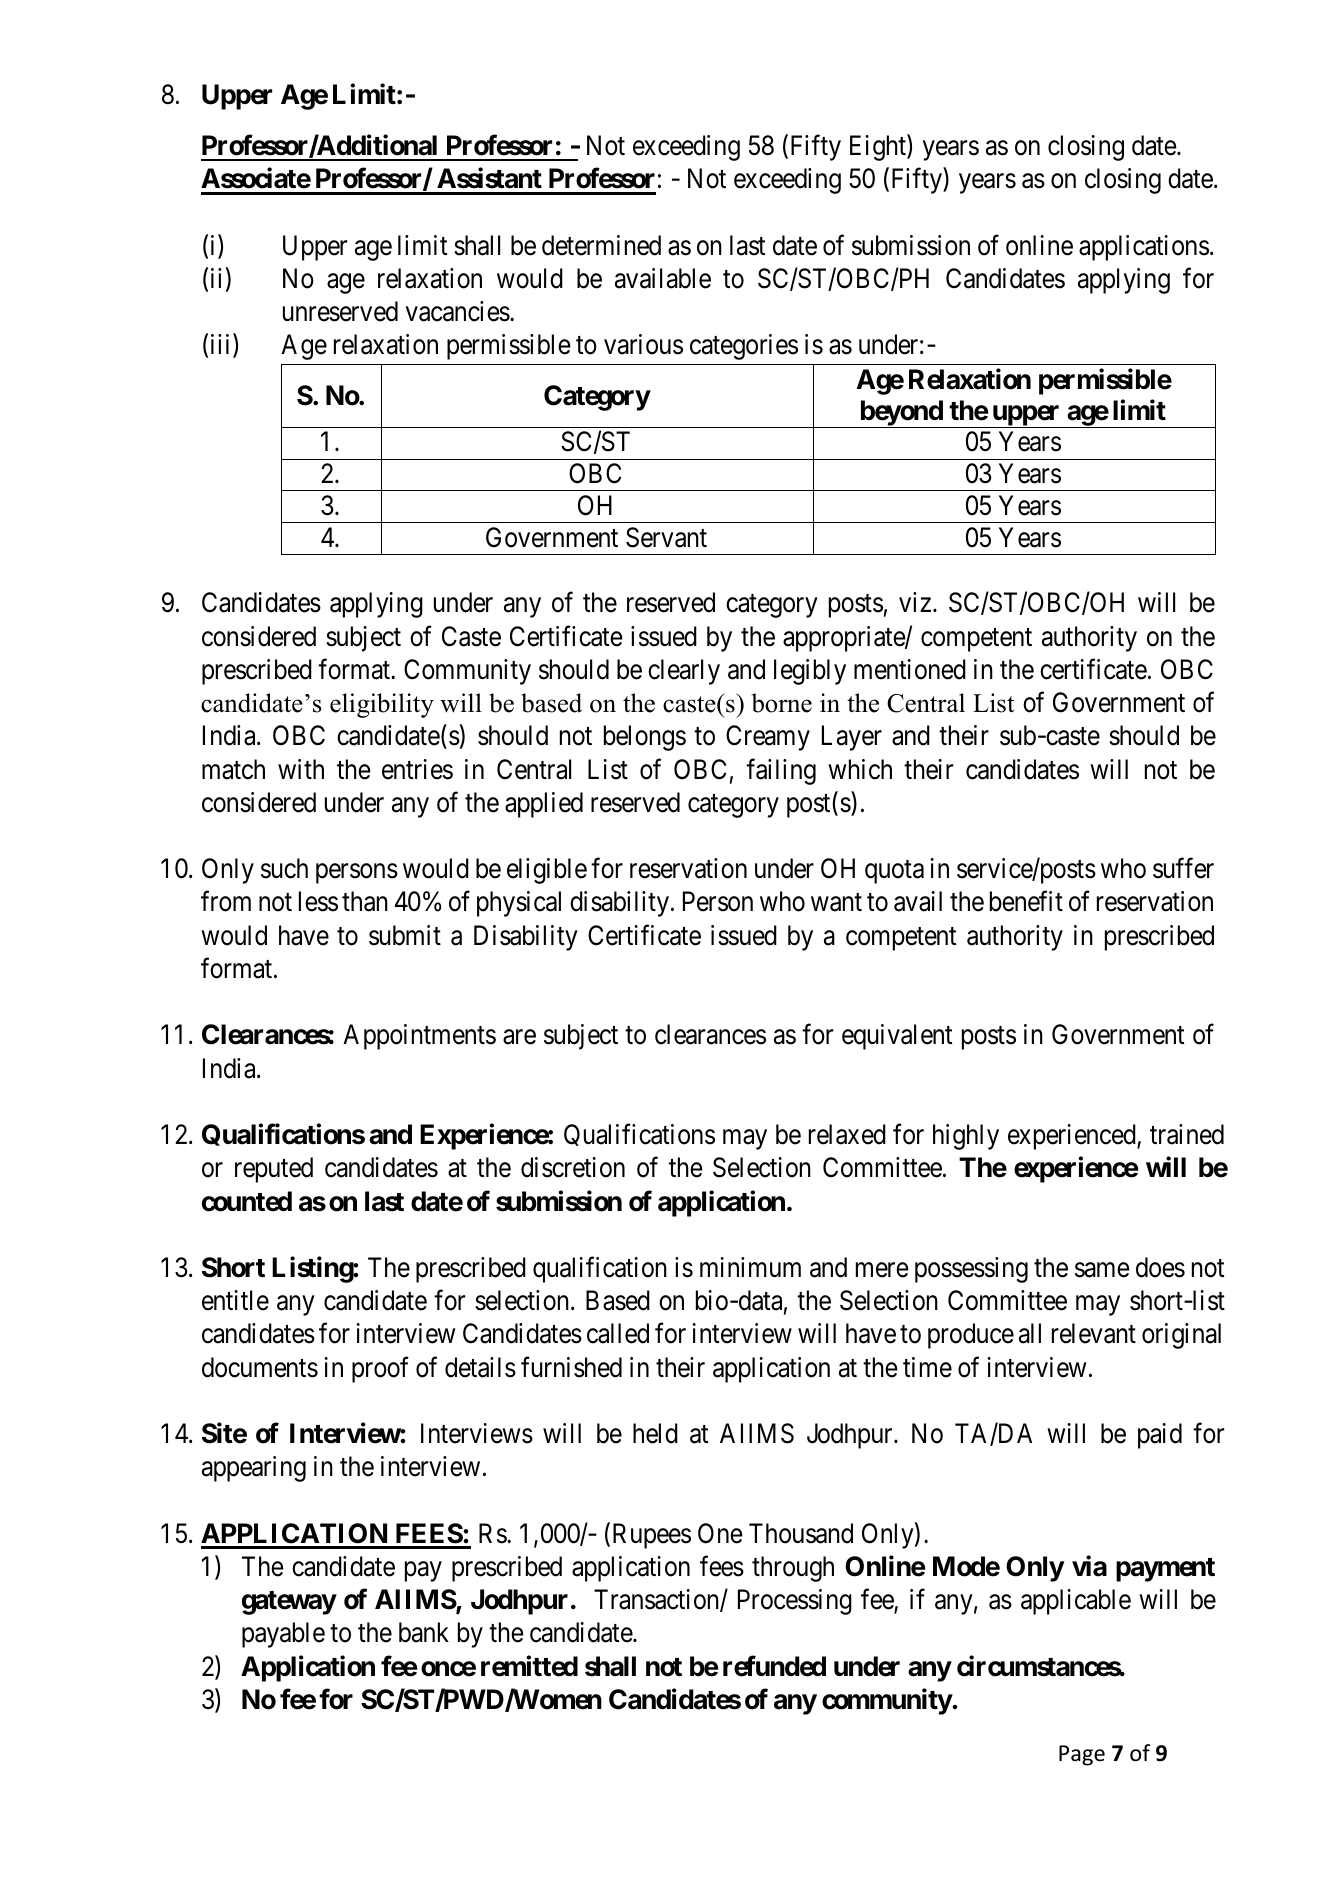 The image size is (1328, 1878). What do you see at coordinates (222, 345) in the screenshot?
I see `iii` at bounding box center [222, 345].
